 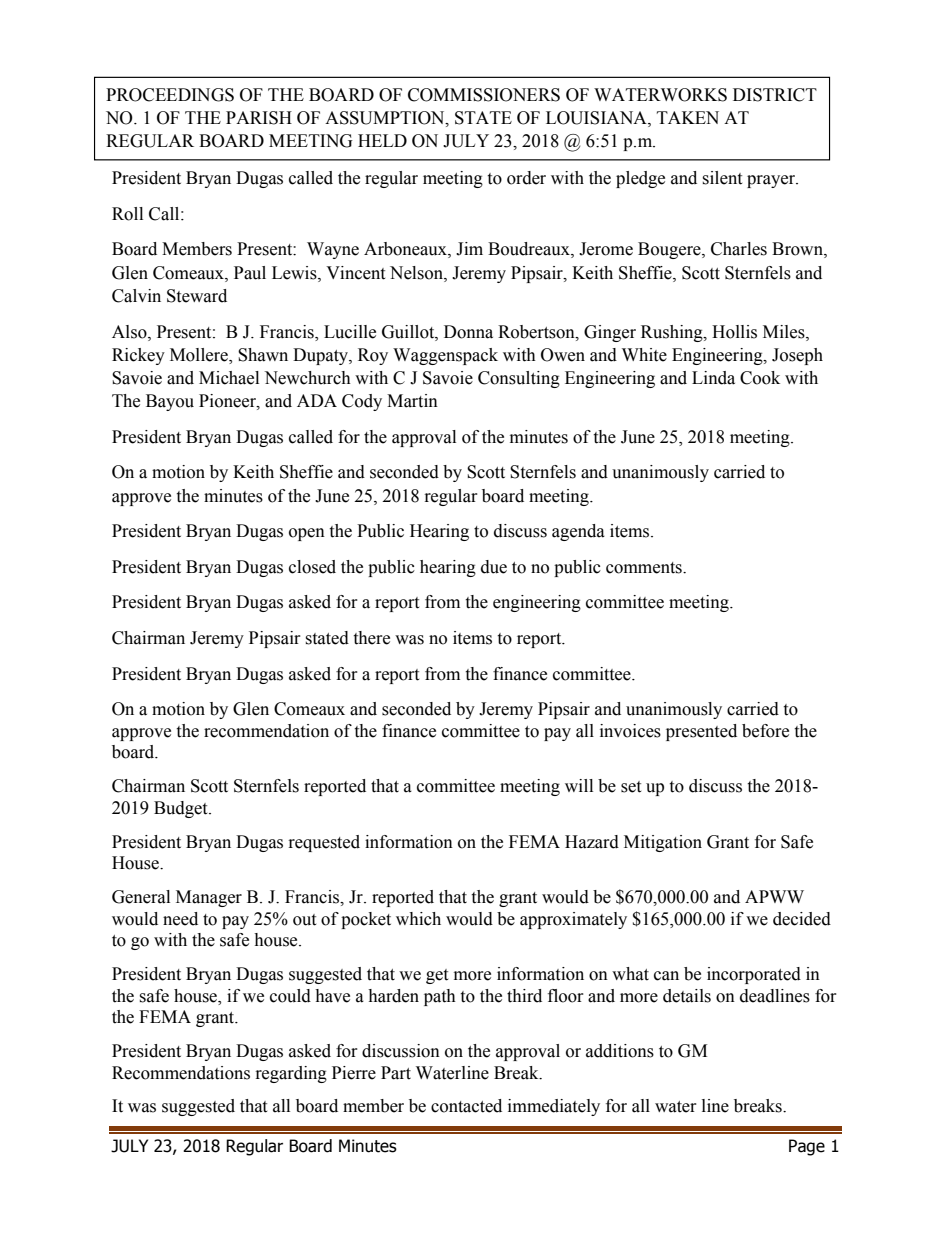 I want to click on Consulting, so click(x=519, y=379).
